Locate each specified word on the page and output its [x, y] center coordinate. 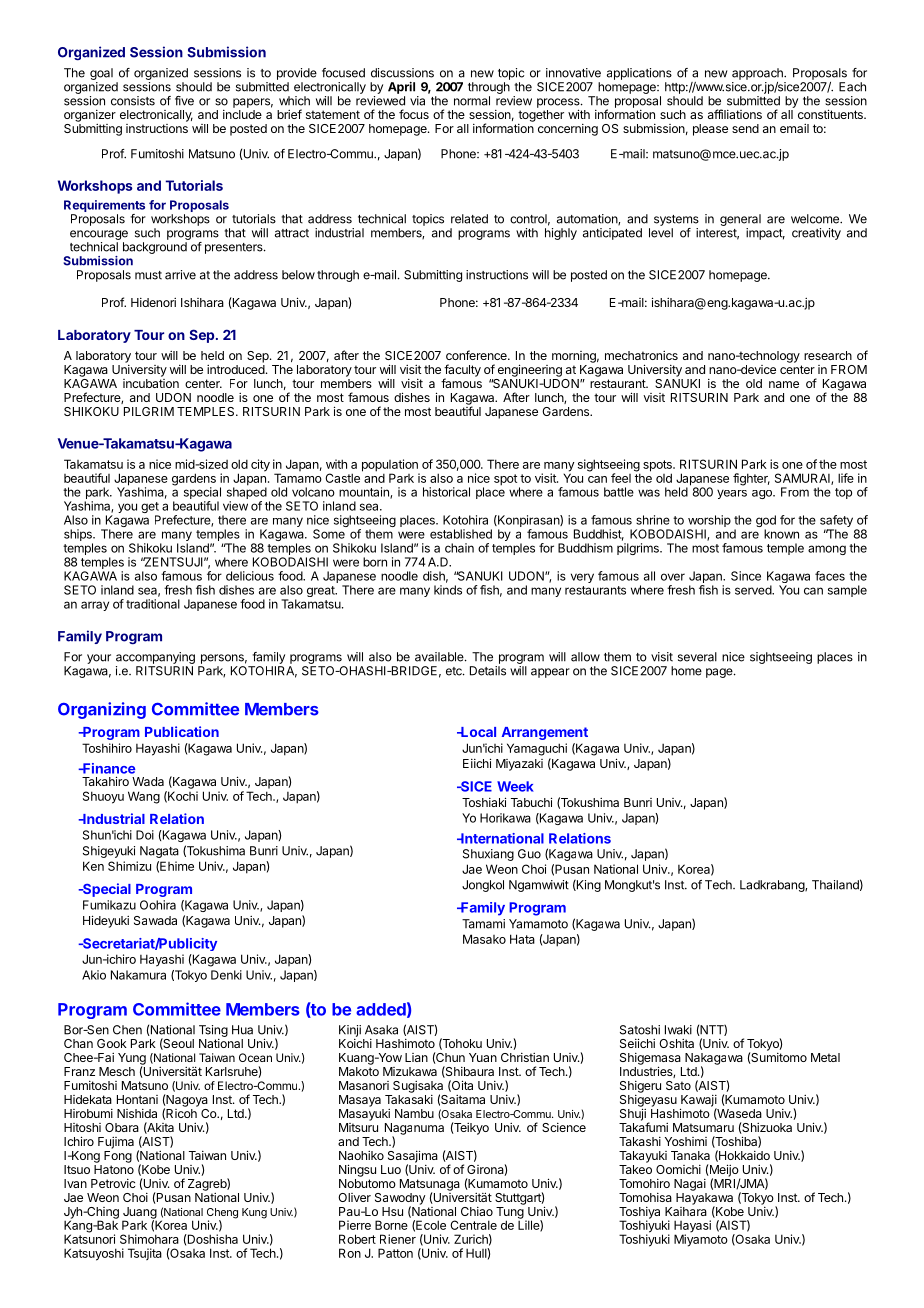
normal [472, 101]
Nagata [159, 852]
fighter [751, 479]
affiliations [735, 114]
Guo [529, 854]
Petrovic [113, 1183]
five [184, 101]
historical [446, 492]
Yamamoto [538, 924]
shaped [247, 493]
